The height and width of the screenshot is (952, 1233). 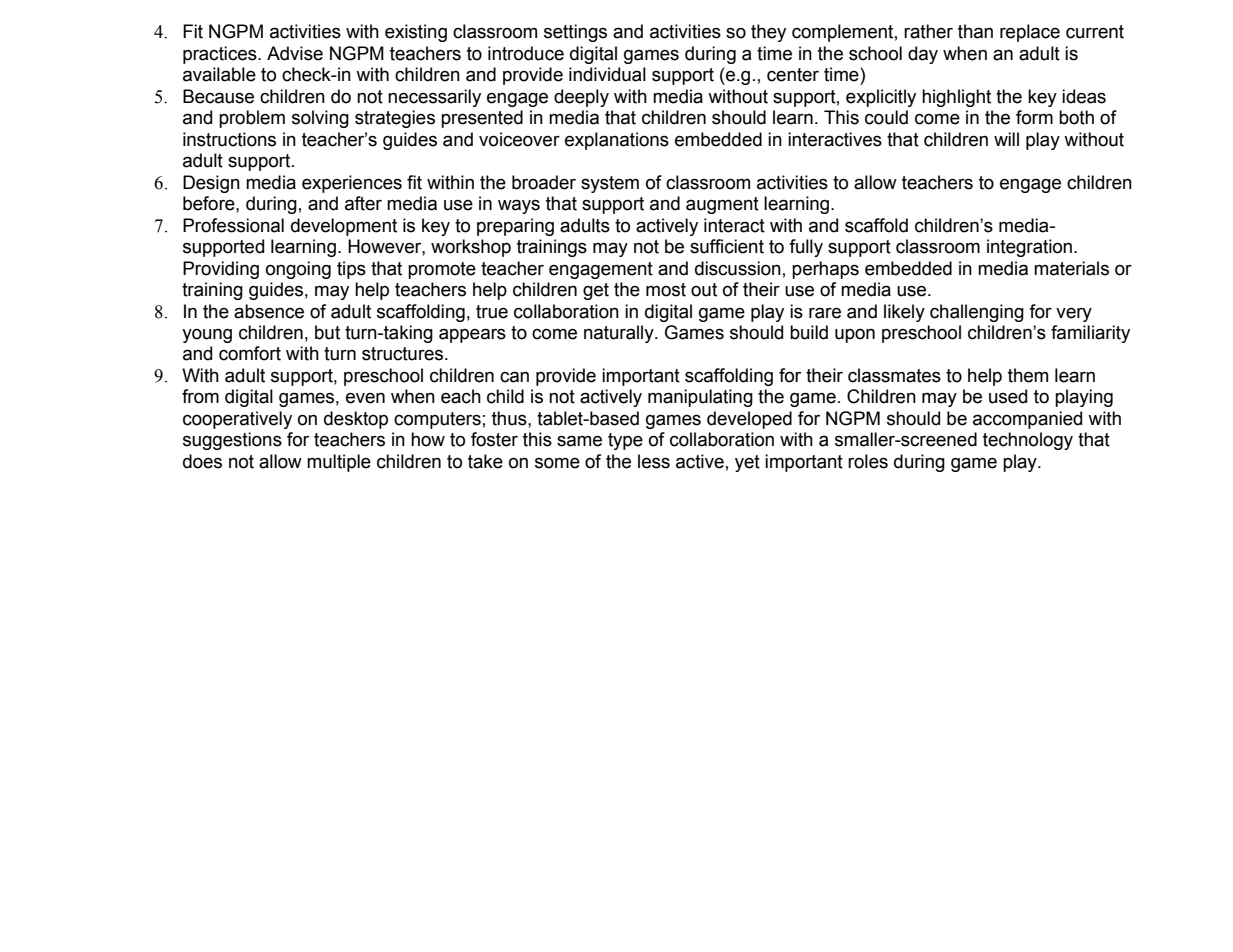 What do you see at coordinates (610, 184) in the screenshot?
I see `system` at bounding box center [610, 184].
